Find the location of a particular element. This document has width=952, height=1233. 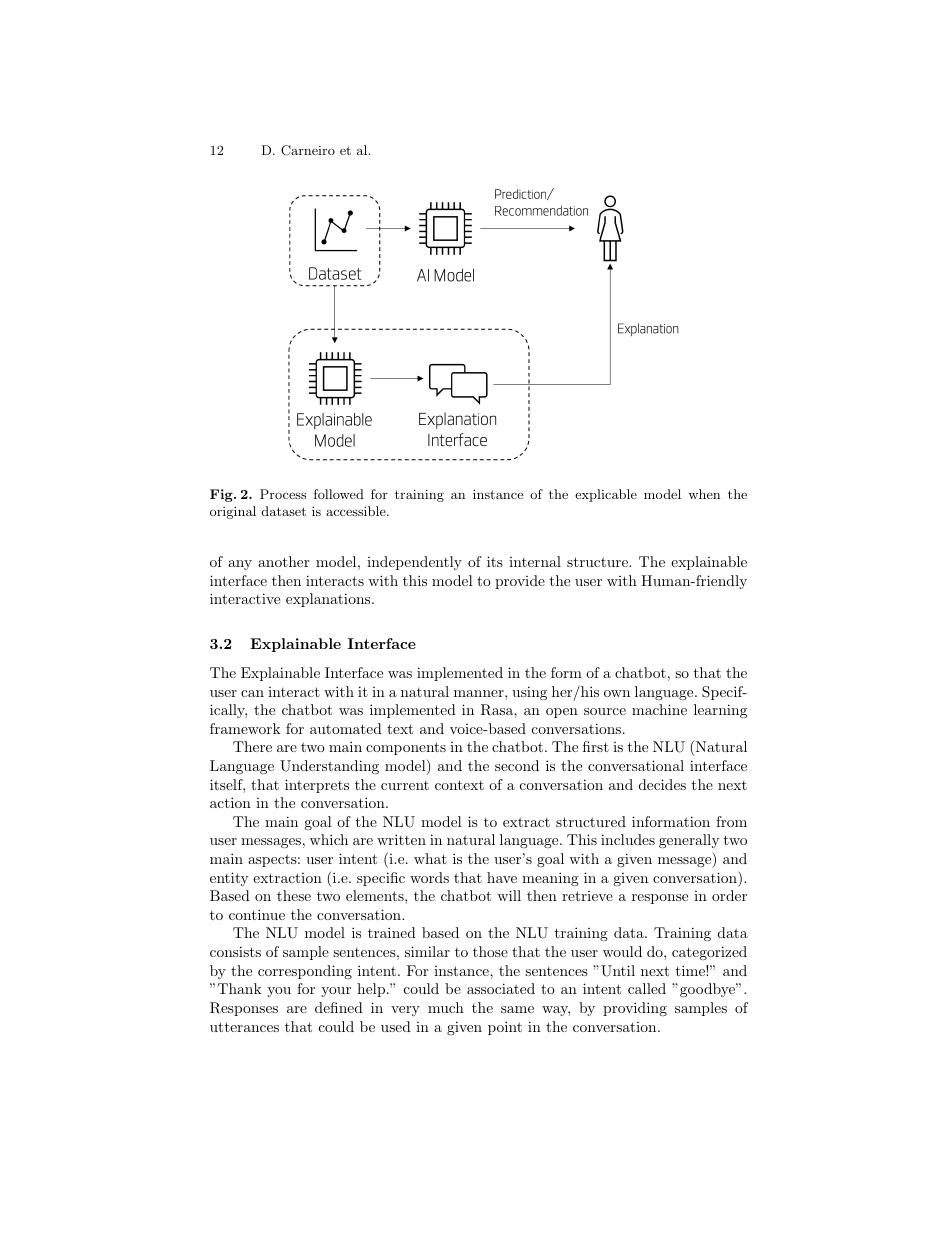

own is located at coordinates (617, 693).
